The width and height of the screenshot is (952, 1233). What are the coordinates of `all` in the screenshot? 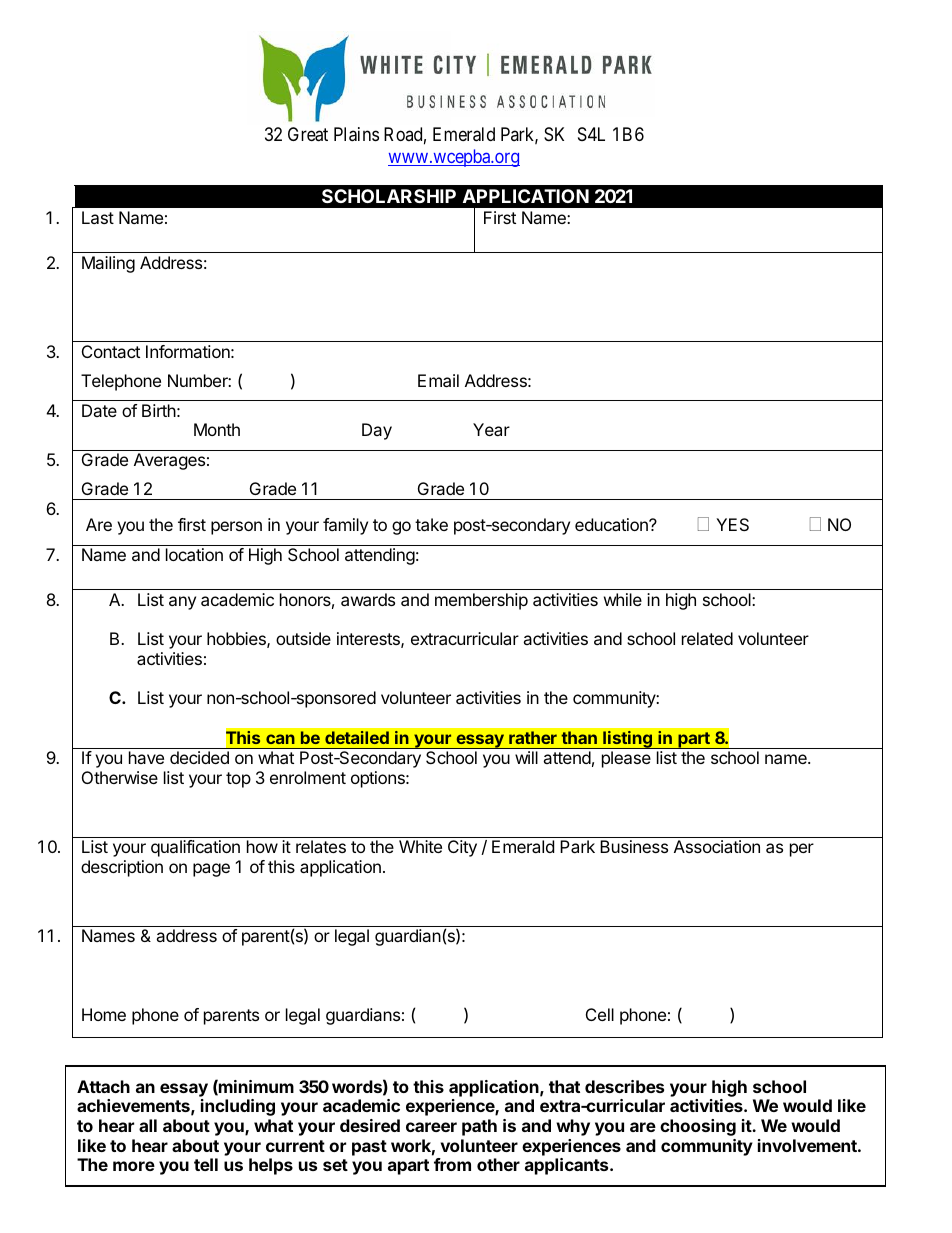 It's located at (148, 1125).
